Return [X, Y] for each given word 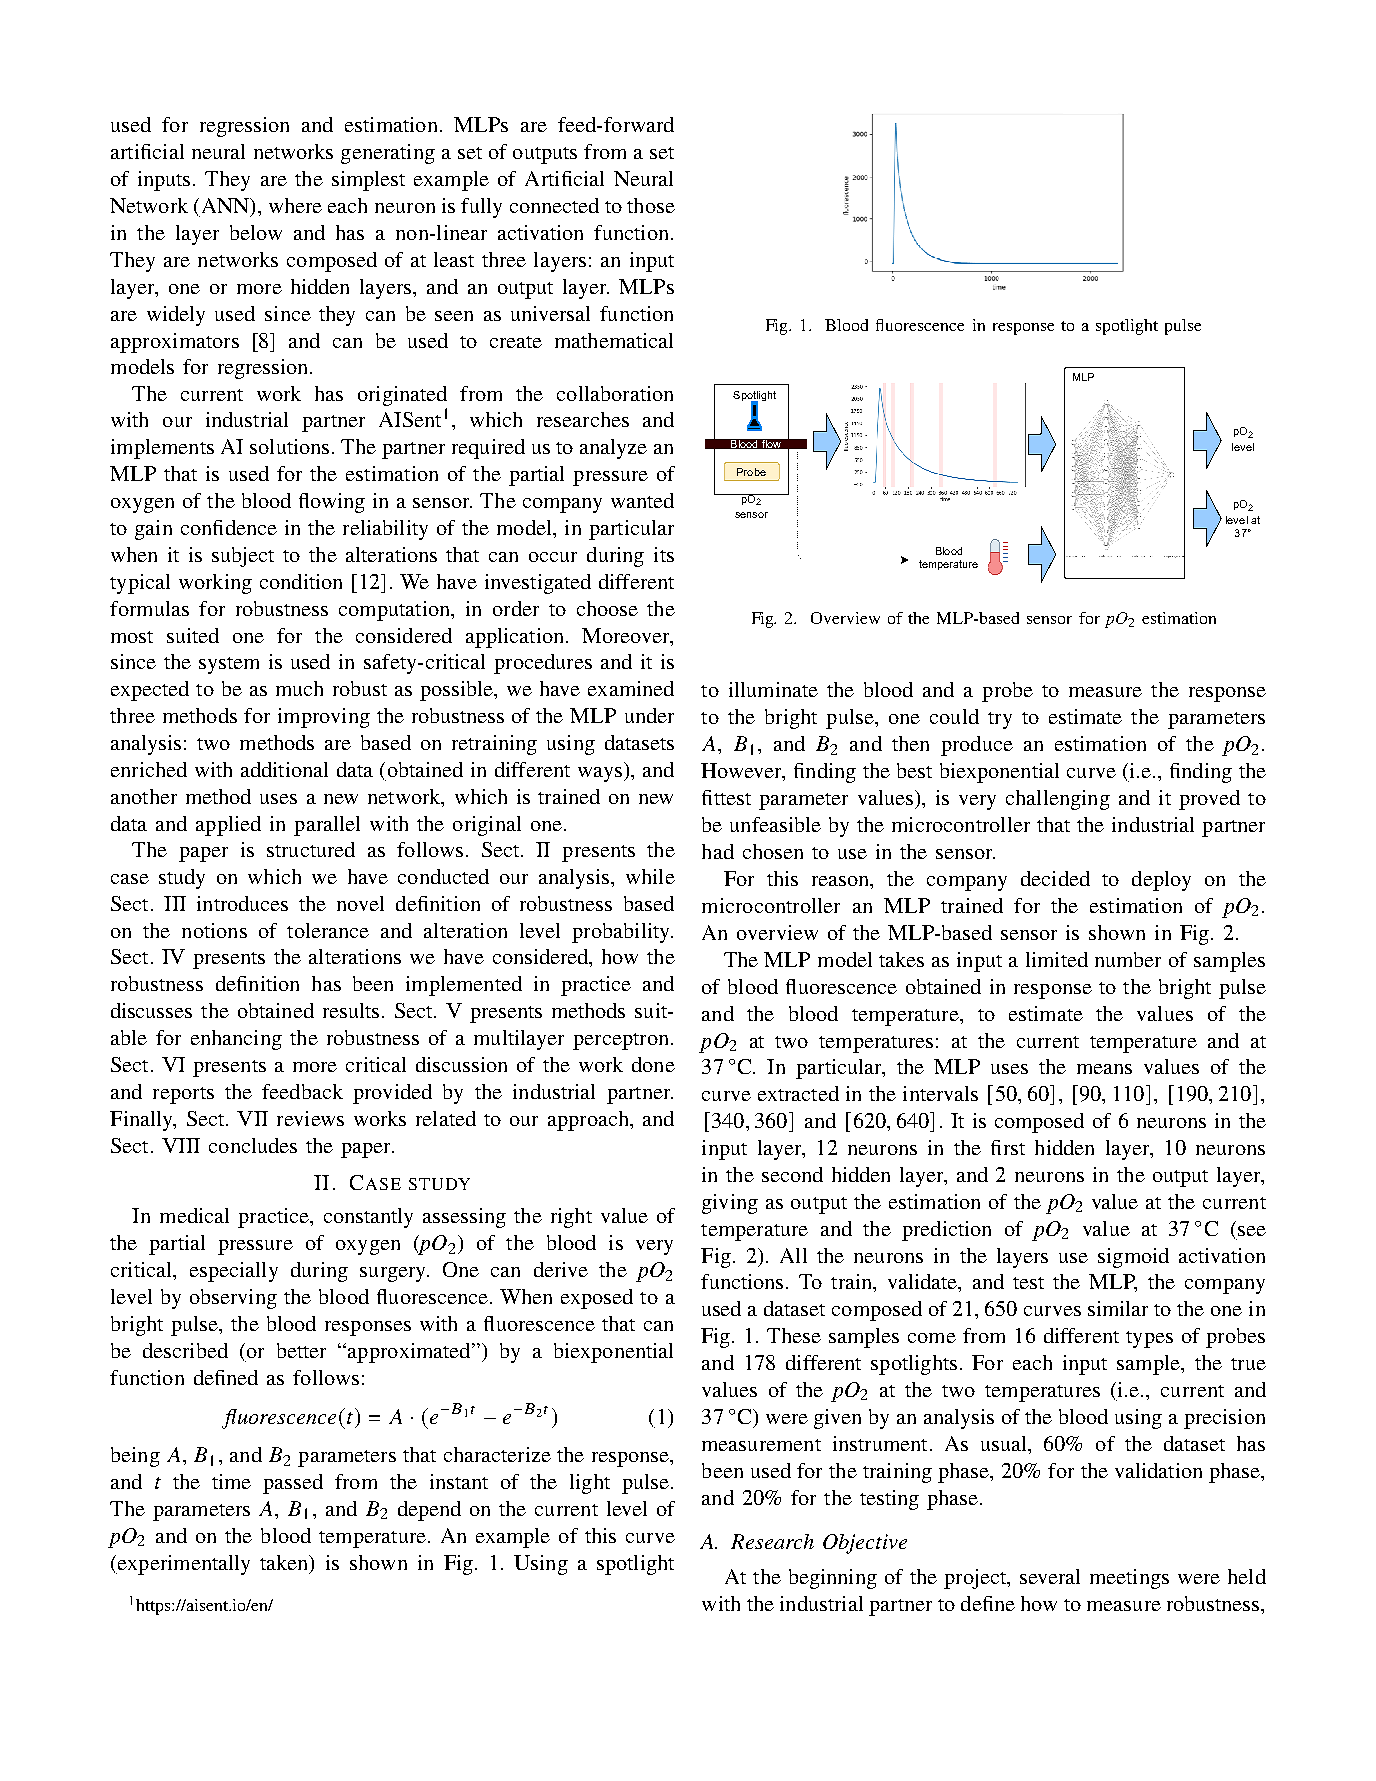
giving [730, 1204]
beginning [833, 1579]
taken [285, 1562]
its [664, 554]
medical [194, 1215]
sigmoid [1133, 1258]
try [1000, 720]
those [651, 205]
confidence [229, 527]
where [295, 205]
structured [311, 849]
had [718, 851]
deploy [1161, 881]
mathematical [614, 340]
